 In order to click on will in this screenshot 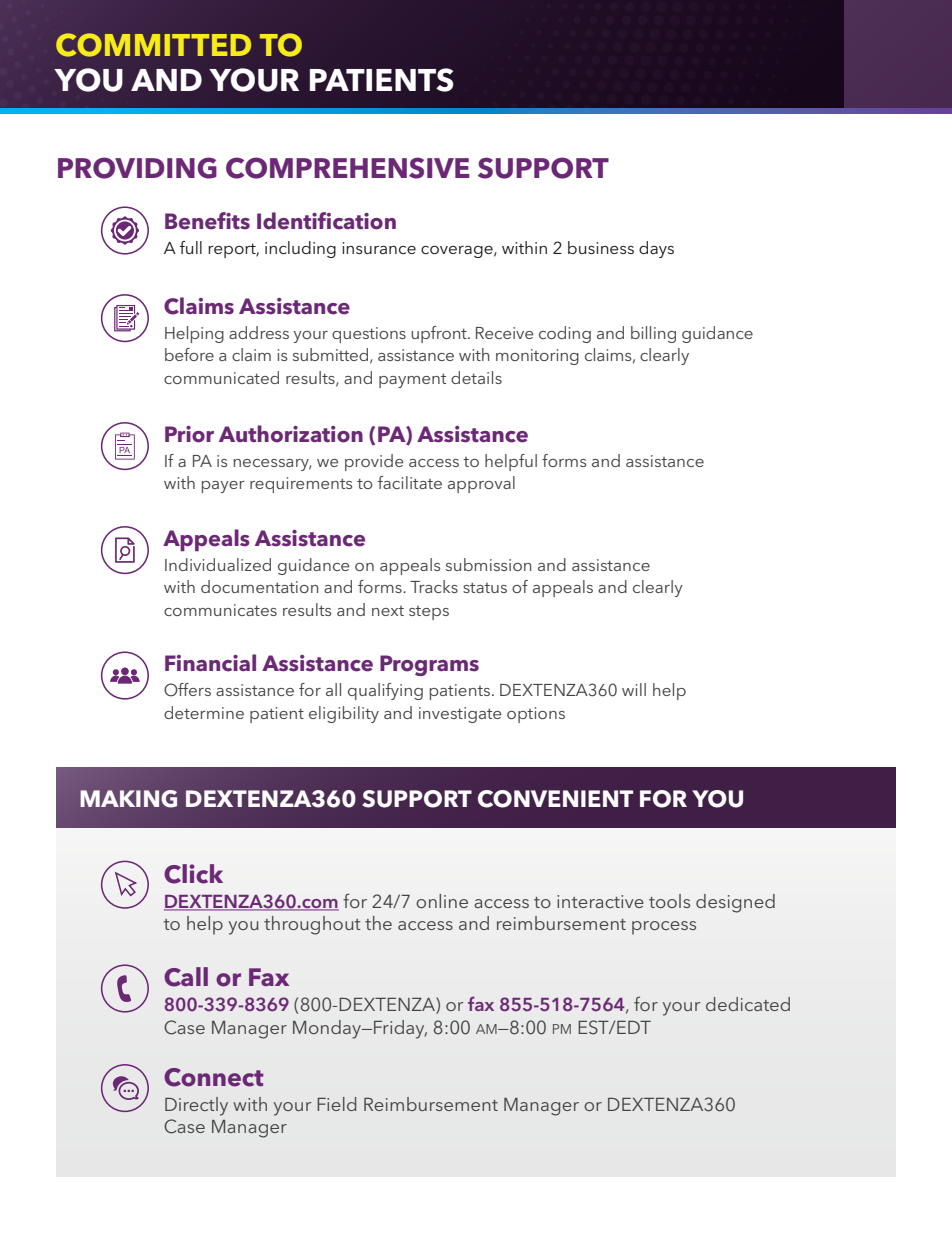, I will do `click(634, 689)`.
